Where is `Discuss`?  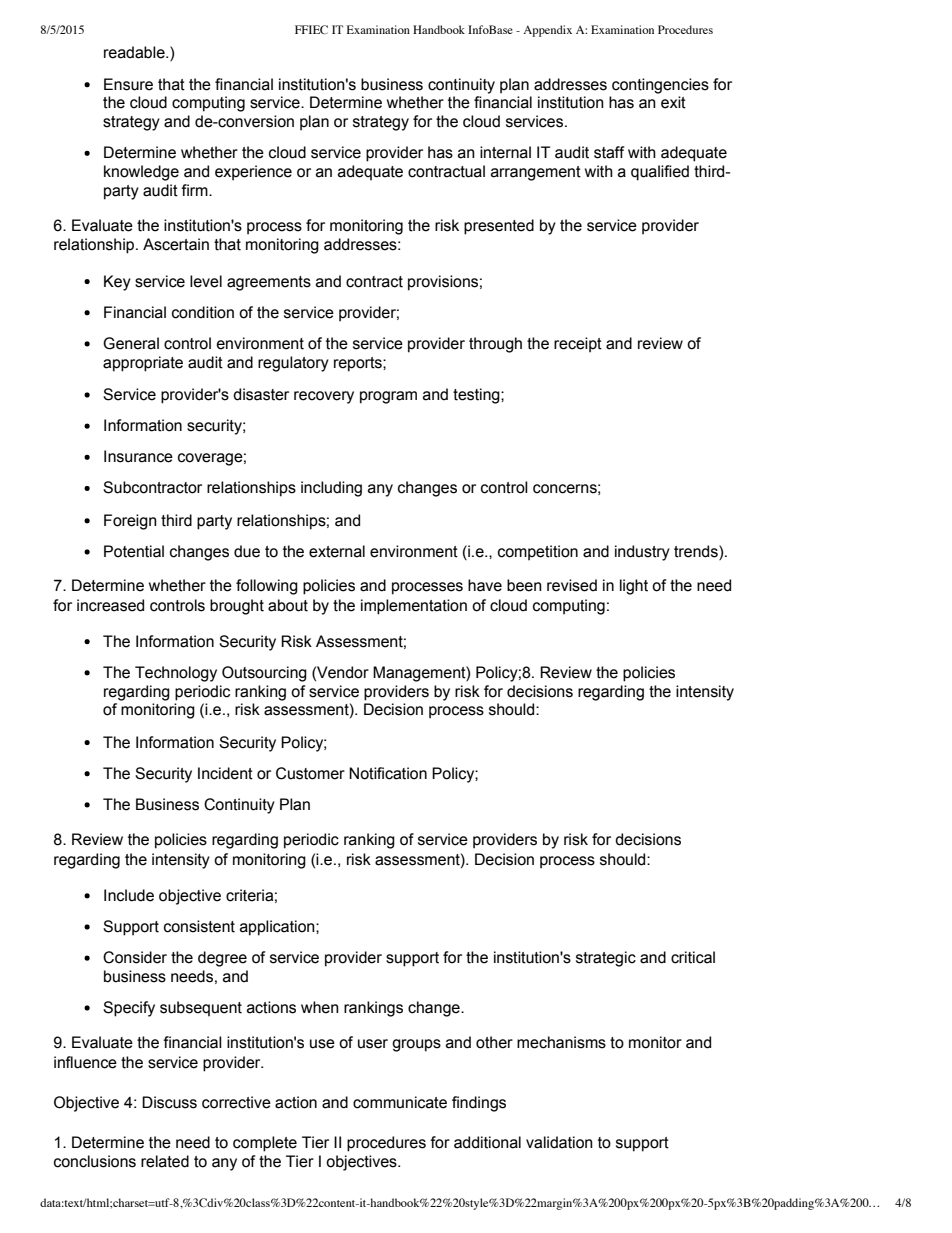
Discuss is located at coordinates (169, 1102).
